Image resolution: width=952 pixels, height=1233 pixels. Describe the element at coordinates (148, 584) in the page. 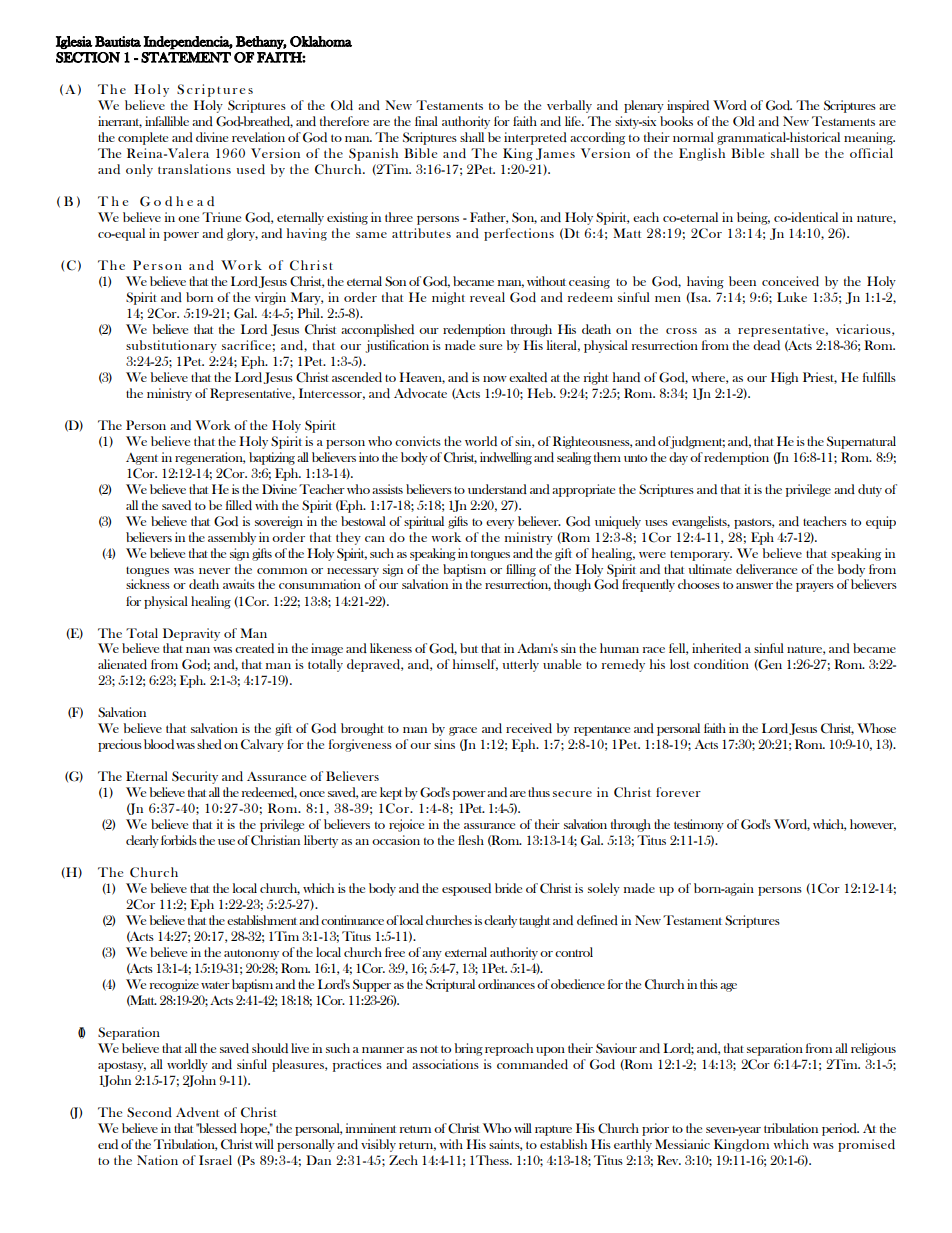

I see `sickness` at that location.
